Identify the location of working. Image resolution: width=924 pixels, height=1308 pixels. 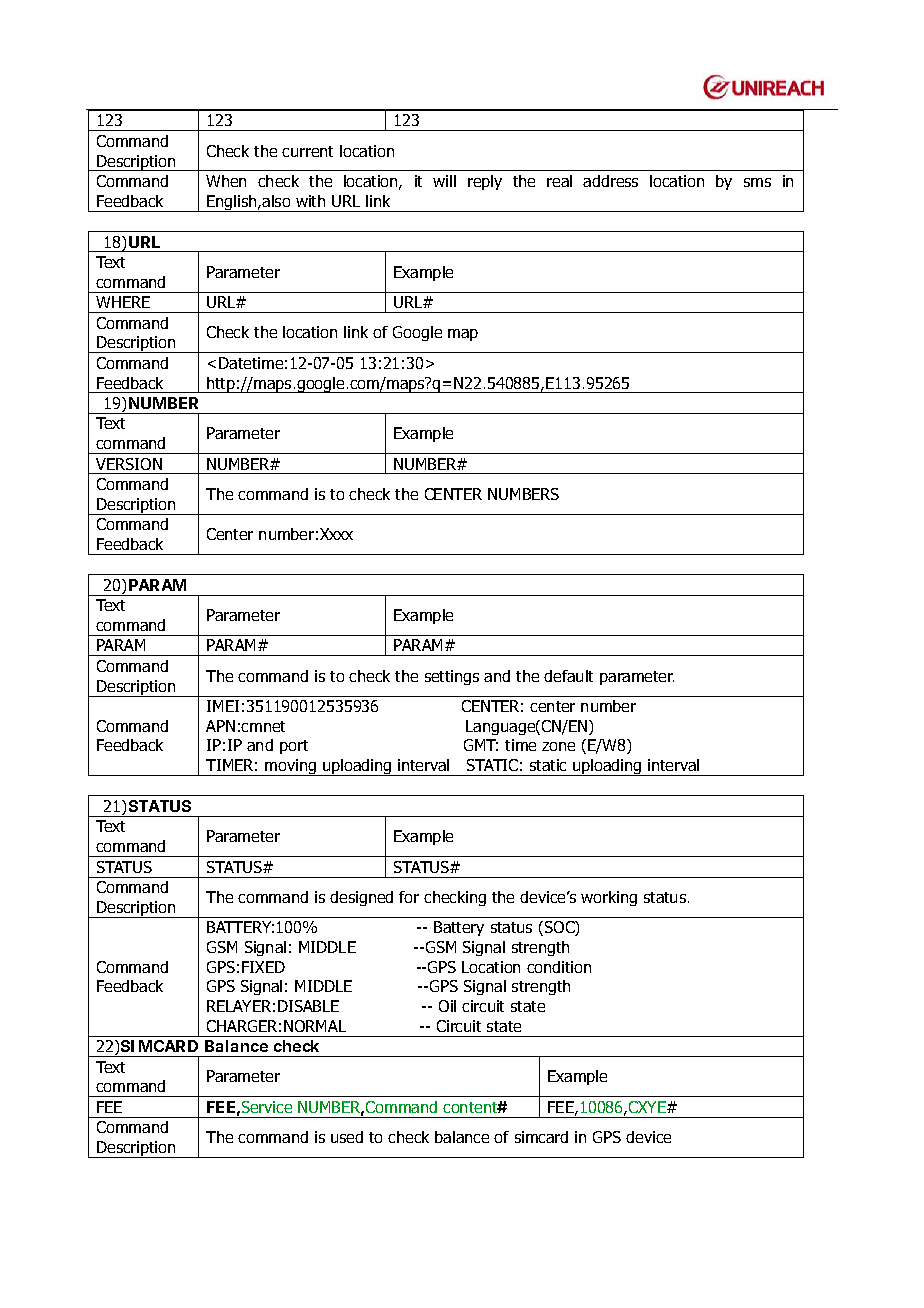
(609, 898).
